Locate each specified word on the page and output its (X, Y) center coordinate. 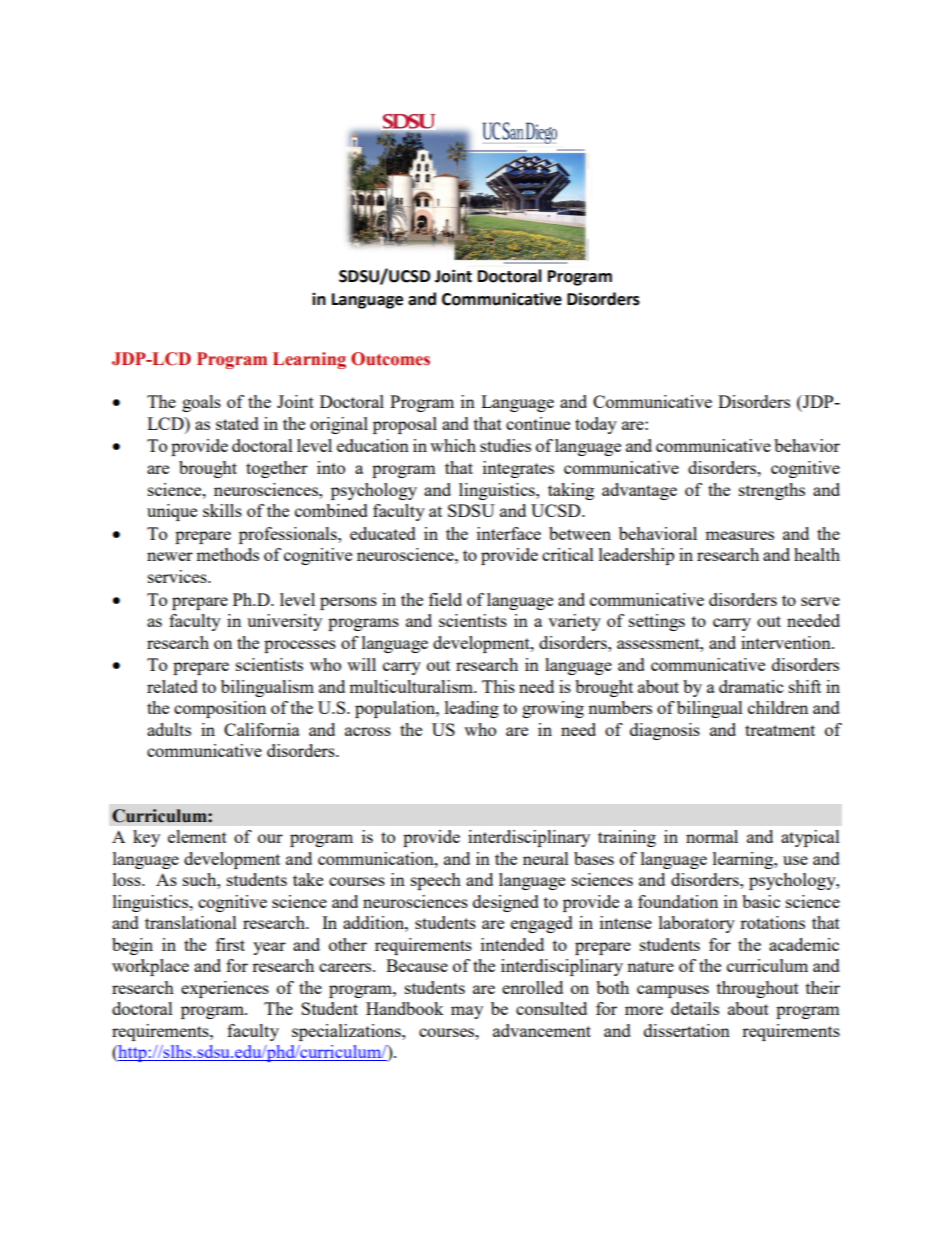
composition (220, 709)
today (596, 425)
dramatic (751, 686)
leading (472, 709)
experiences (225, 989)
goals (201, 403)
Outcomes (390, 359)
